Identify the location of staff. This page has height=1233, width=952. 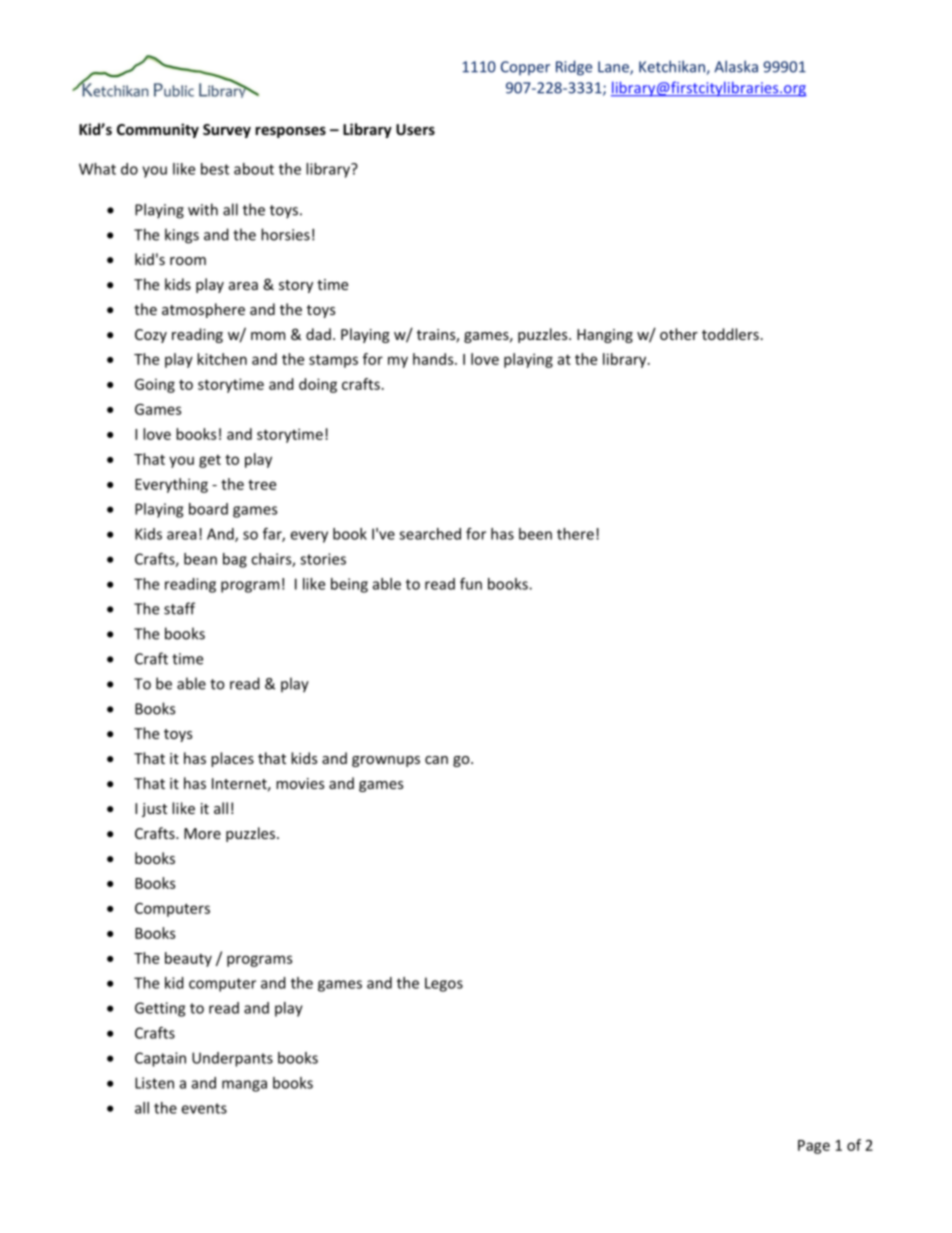
(179, 608).
